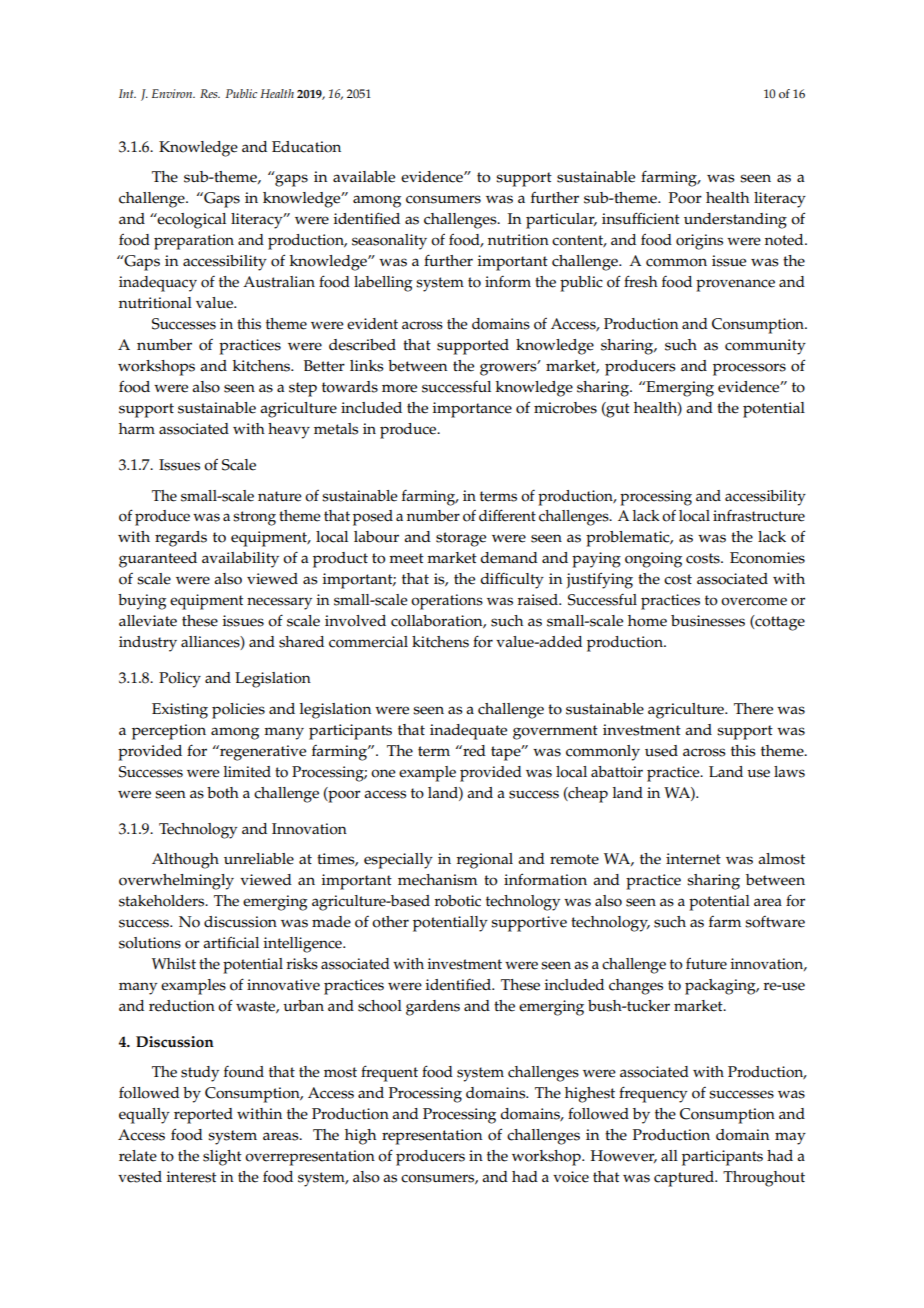  Describe the element at coordinates (222, 1158) in the page. I see `slight` at that location.
